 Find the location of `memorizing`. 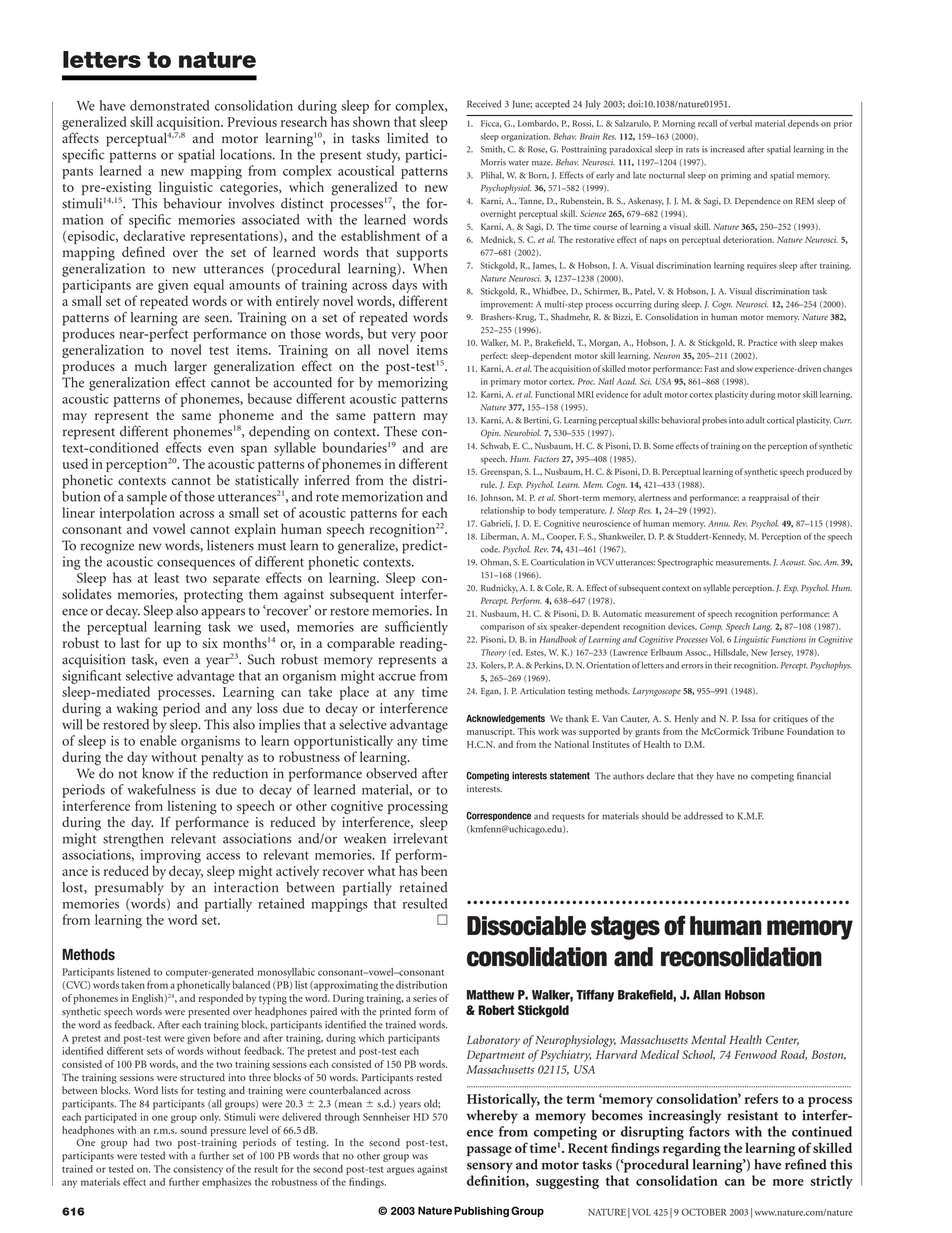

memorizing is located at coordinates (413, 384).
